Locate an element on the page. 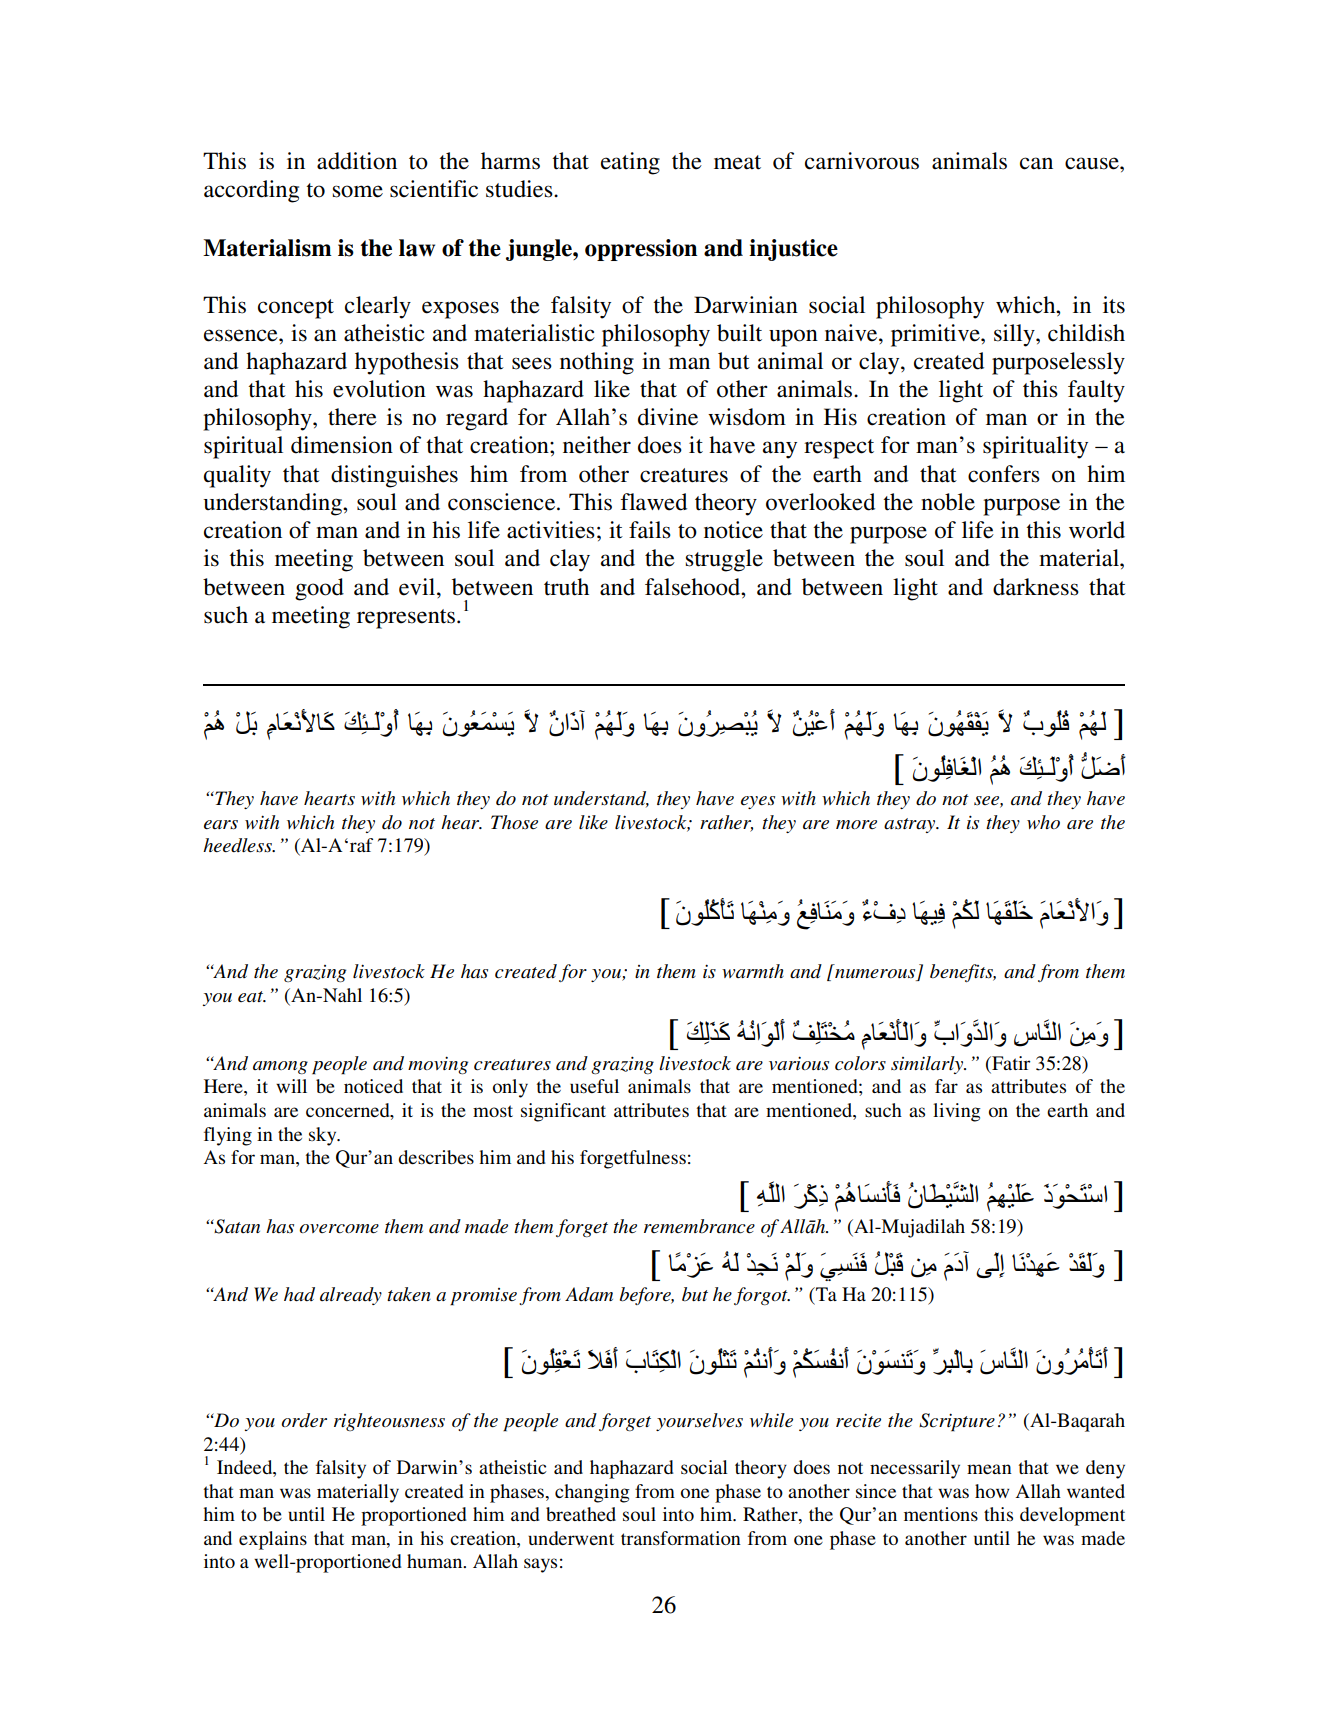  cause is located at coordinates (1093, 163).
